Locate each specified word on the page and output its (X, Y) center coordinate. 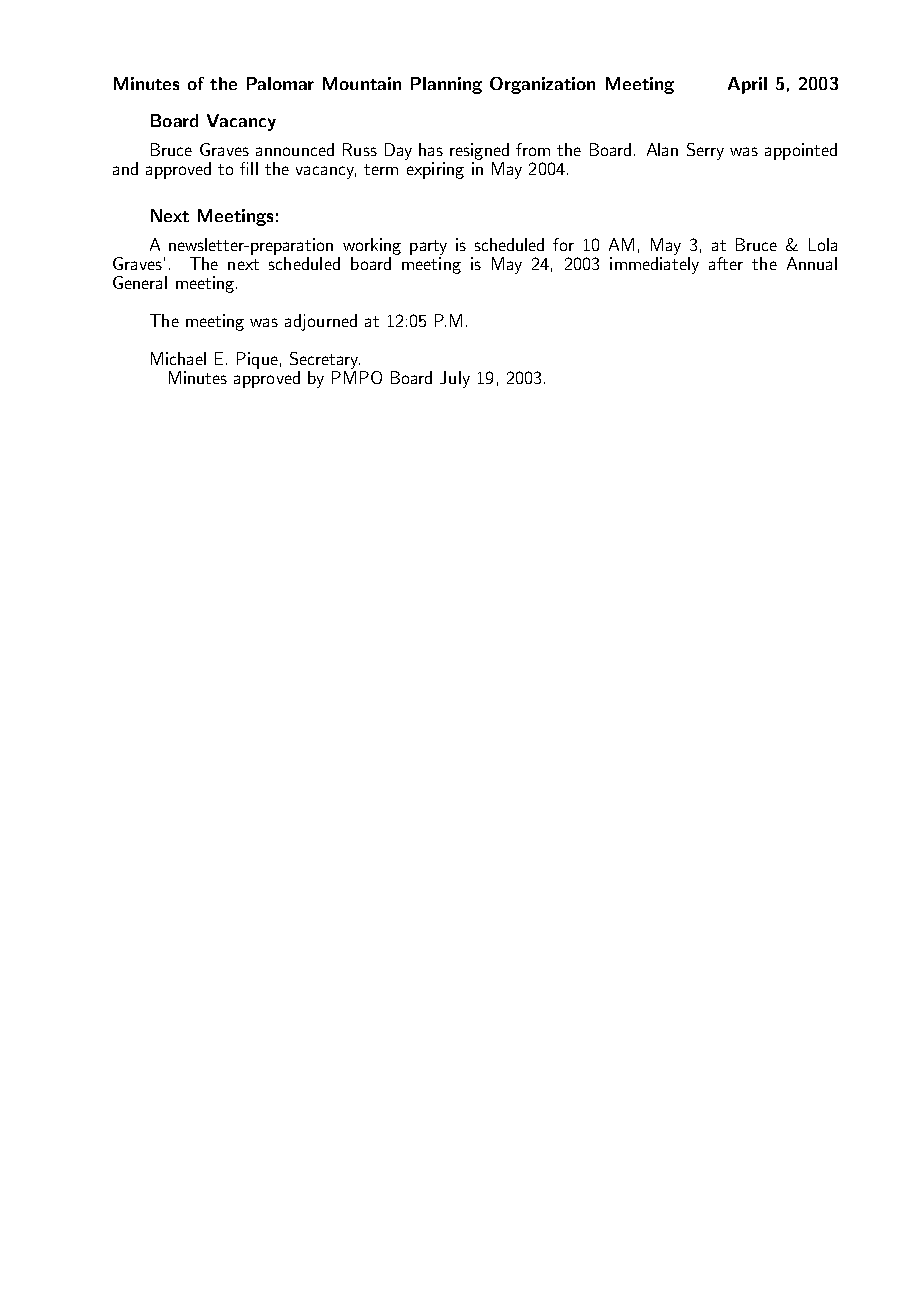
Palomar (280, 83)
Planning (446, 85)
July (455, 379)
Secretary (325, 360)
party (428, 247)
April (747, 85)
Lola (823, 244)
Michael (178, 358)
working (372, 246)
